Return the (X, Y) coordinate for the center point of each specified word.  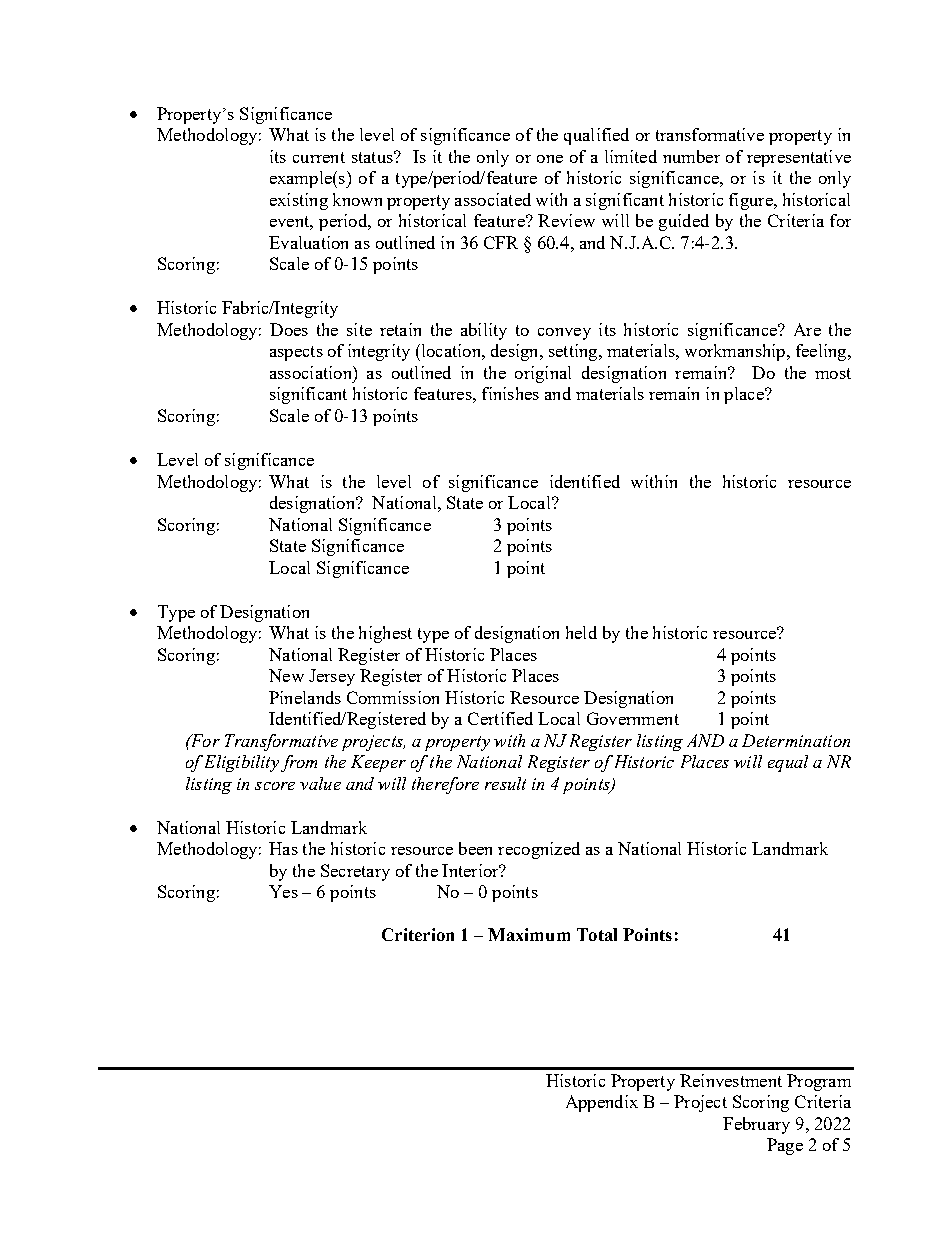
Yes (283, 891)
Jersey (332, 677)
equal (788, 763)
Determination (796, 740)
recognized (539, 850)
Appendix (602, 1103)
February (756, 1125)
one (550, 159)
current (319, 157)
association (312, 372)
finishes (510, 393)
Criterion (418, 934)
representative (799, 158)
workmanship (736, 352)
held (581, 632)
